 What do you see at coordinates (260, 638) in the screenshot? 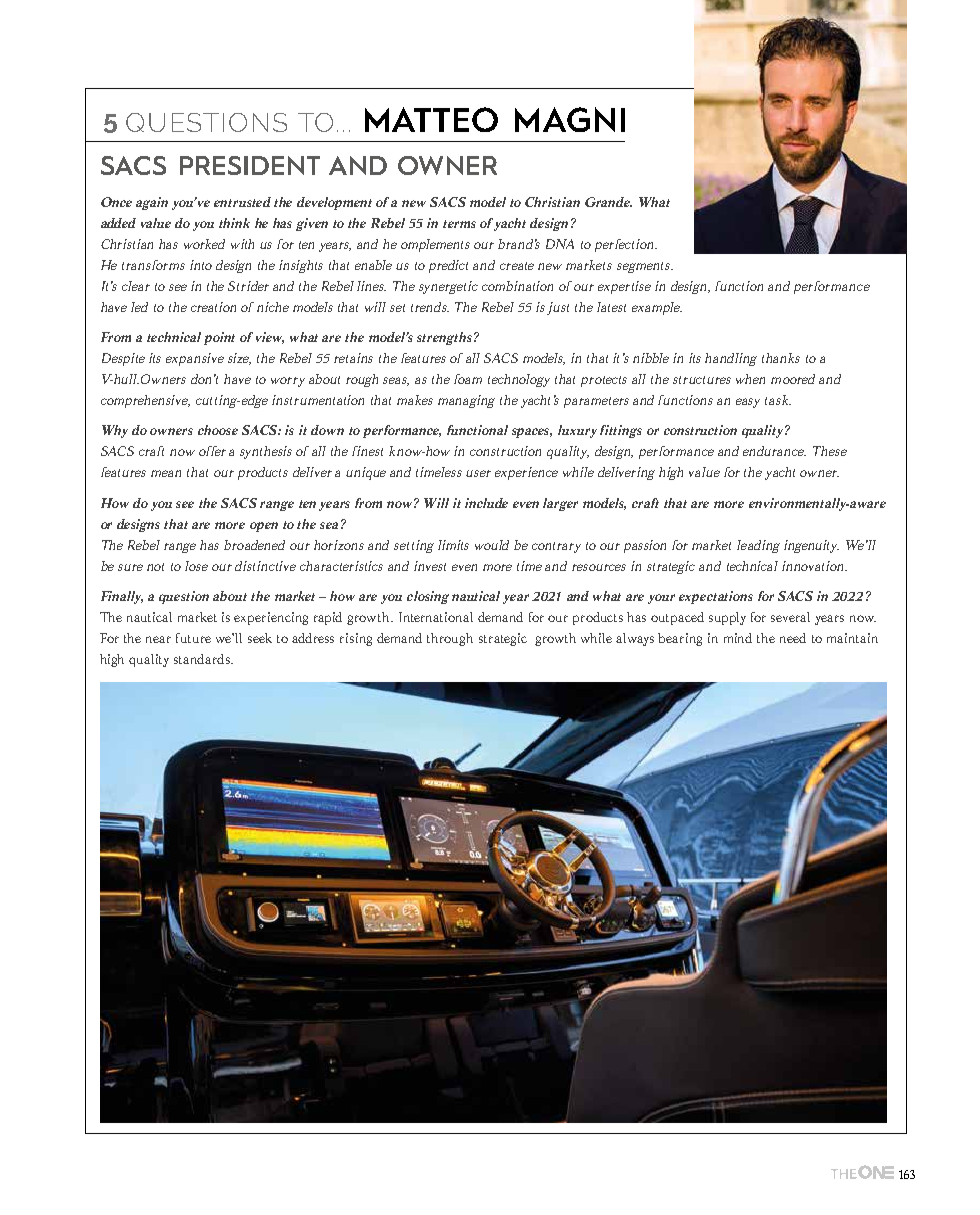
I see `seek` at bounding box center [260, 638].
